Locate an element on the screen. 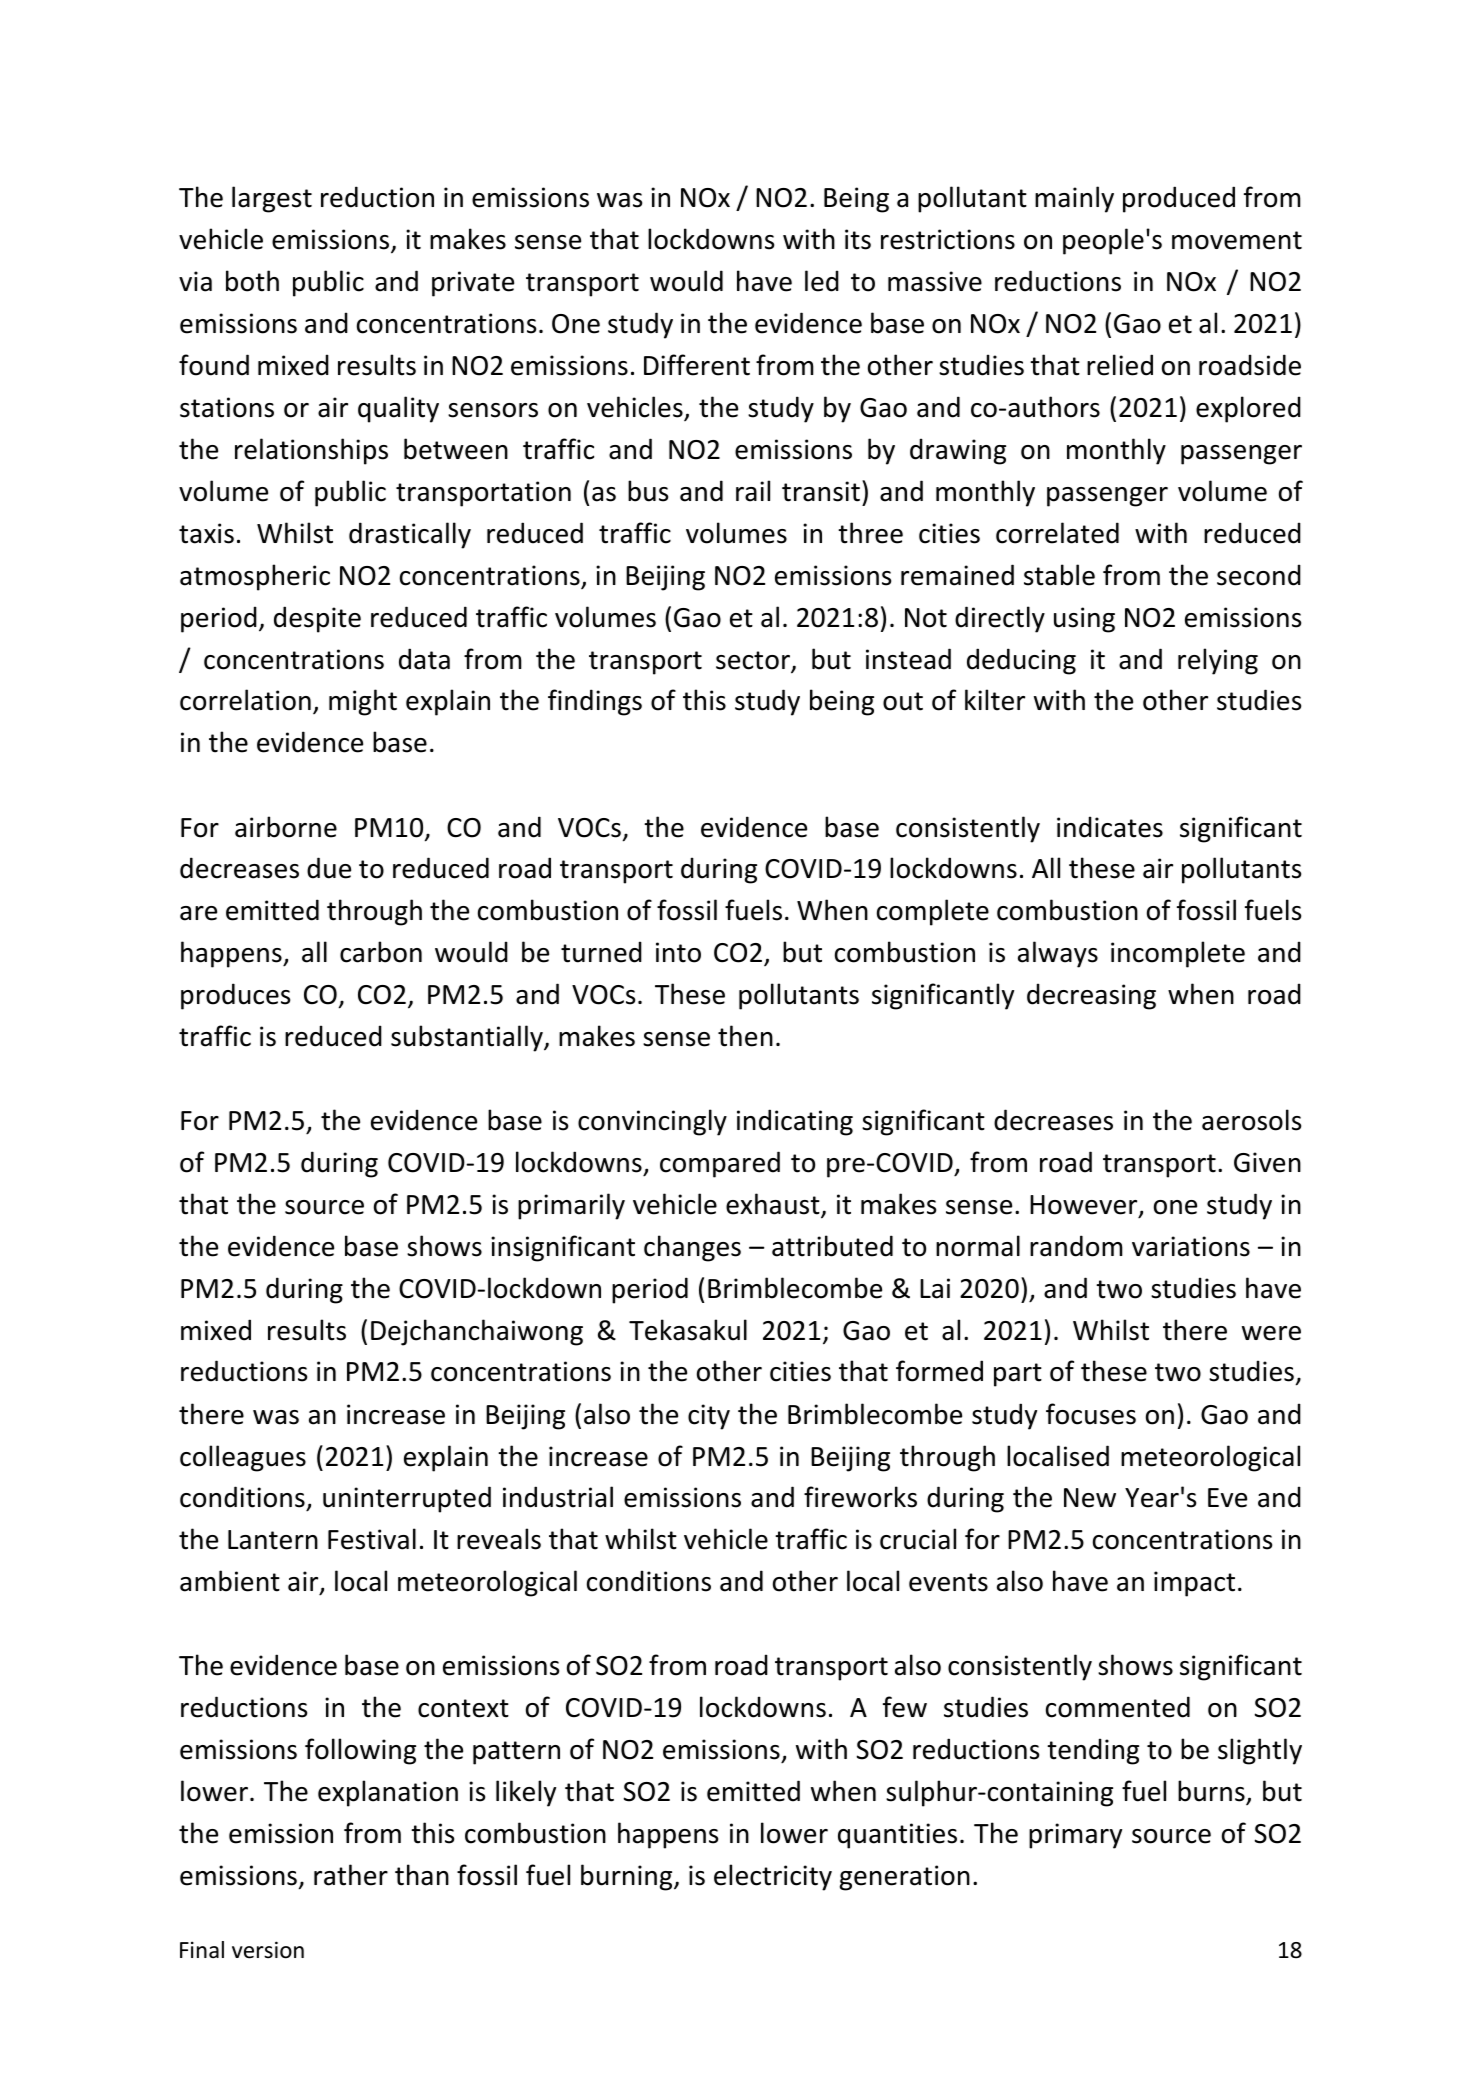 This screenshot has height=2096, width=1481. produces is located at coordinates (235, 996).
